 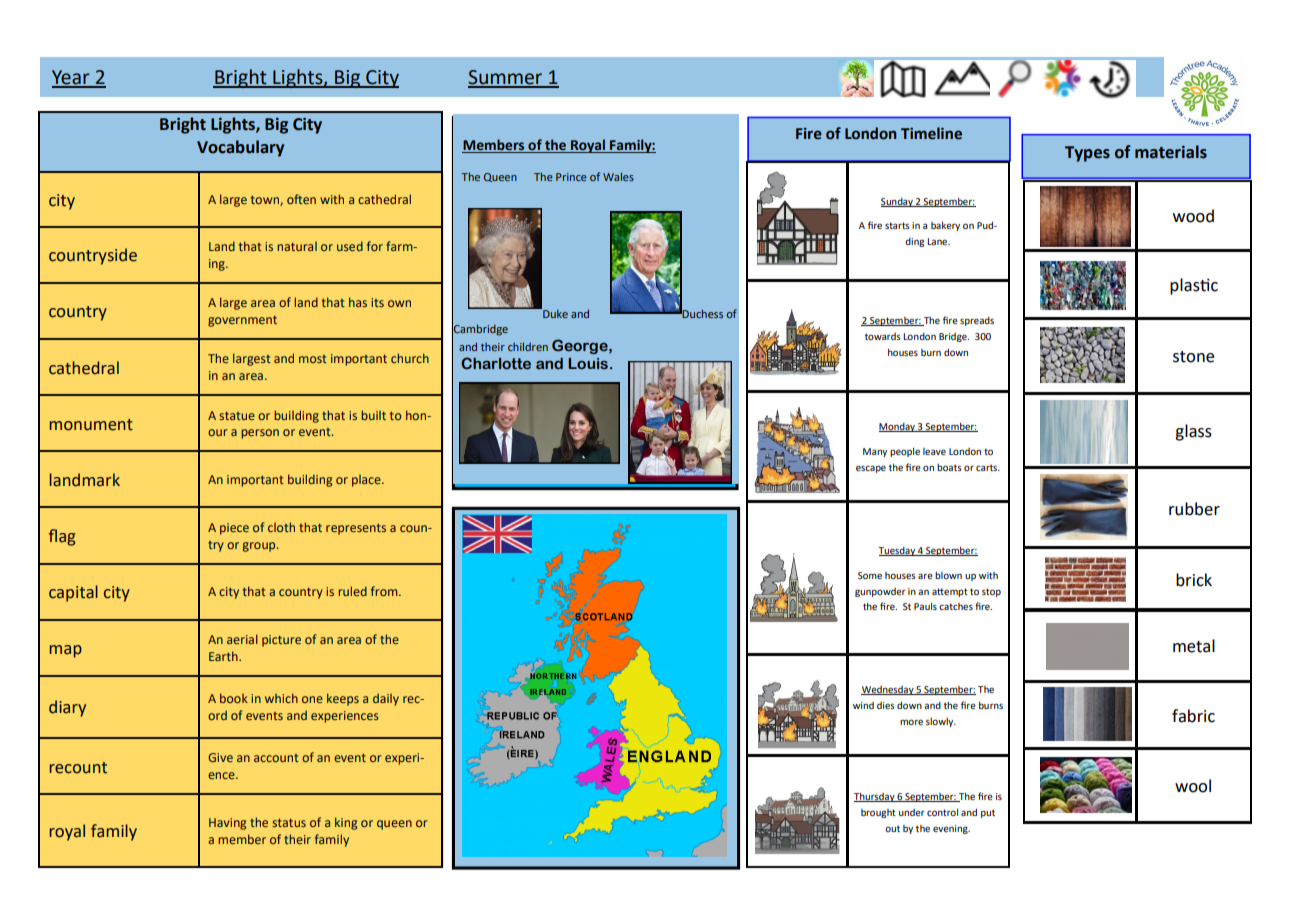 What do you see at coordinates (956, 606) in the screenshot?
I see `catches` at bounding box center [956, 606].
